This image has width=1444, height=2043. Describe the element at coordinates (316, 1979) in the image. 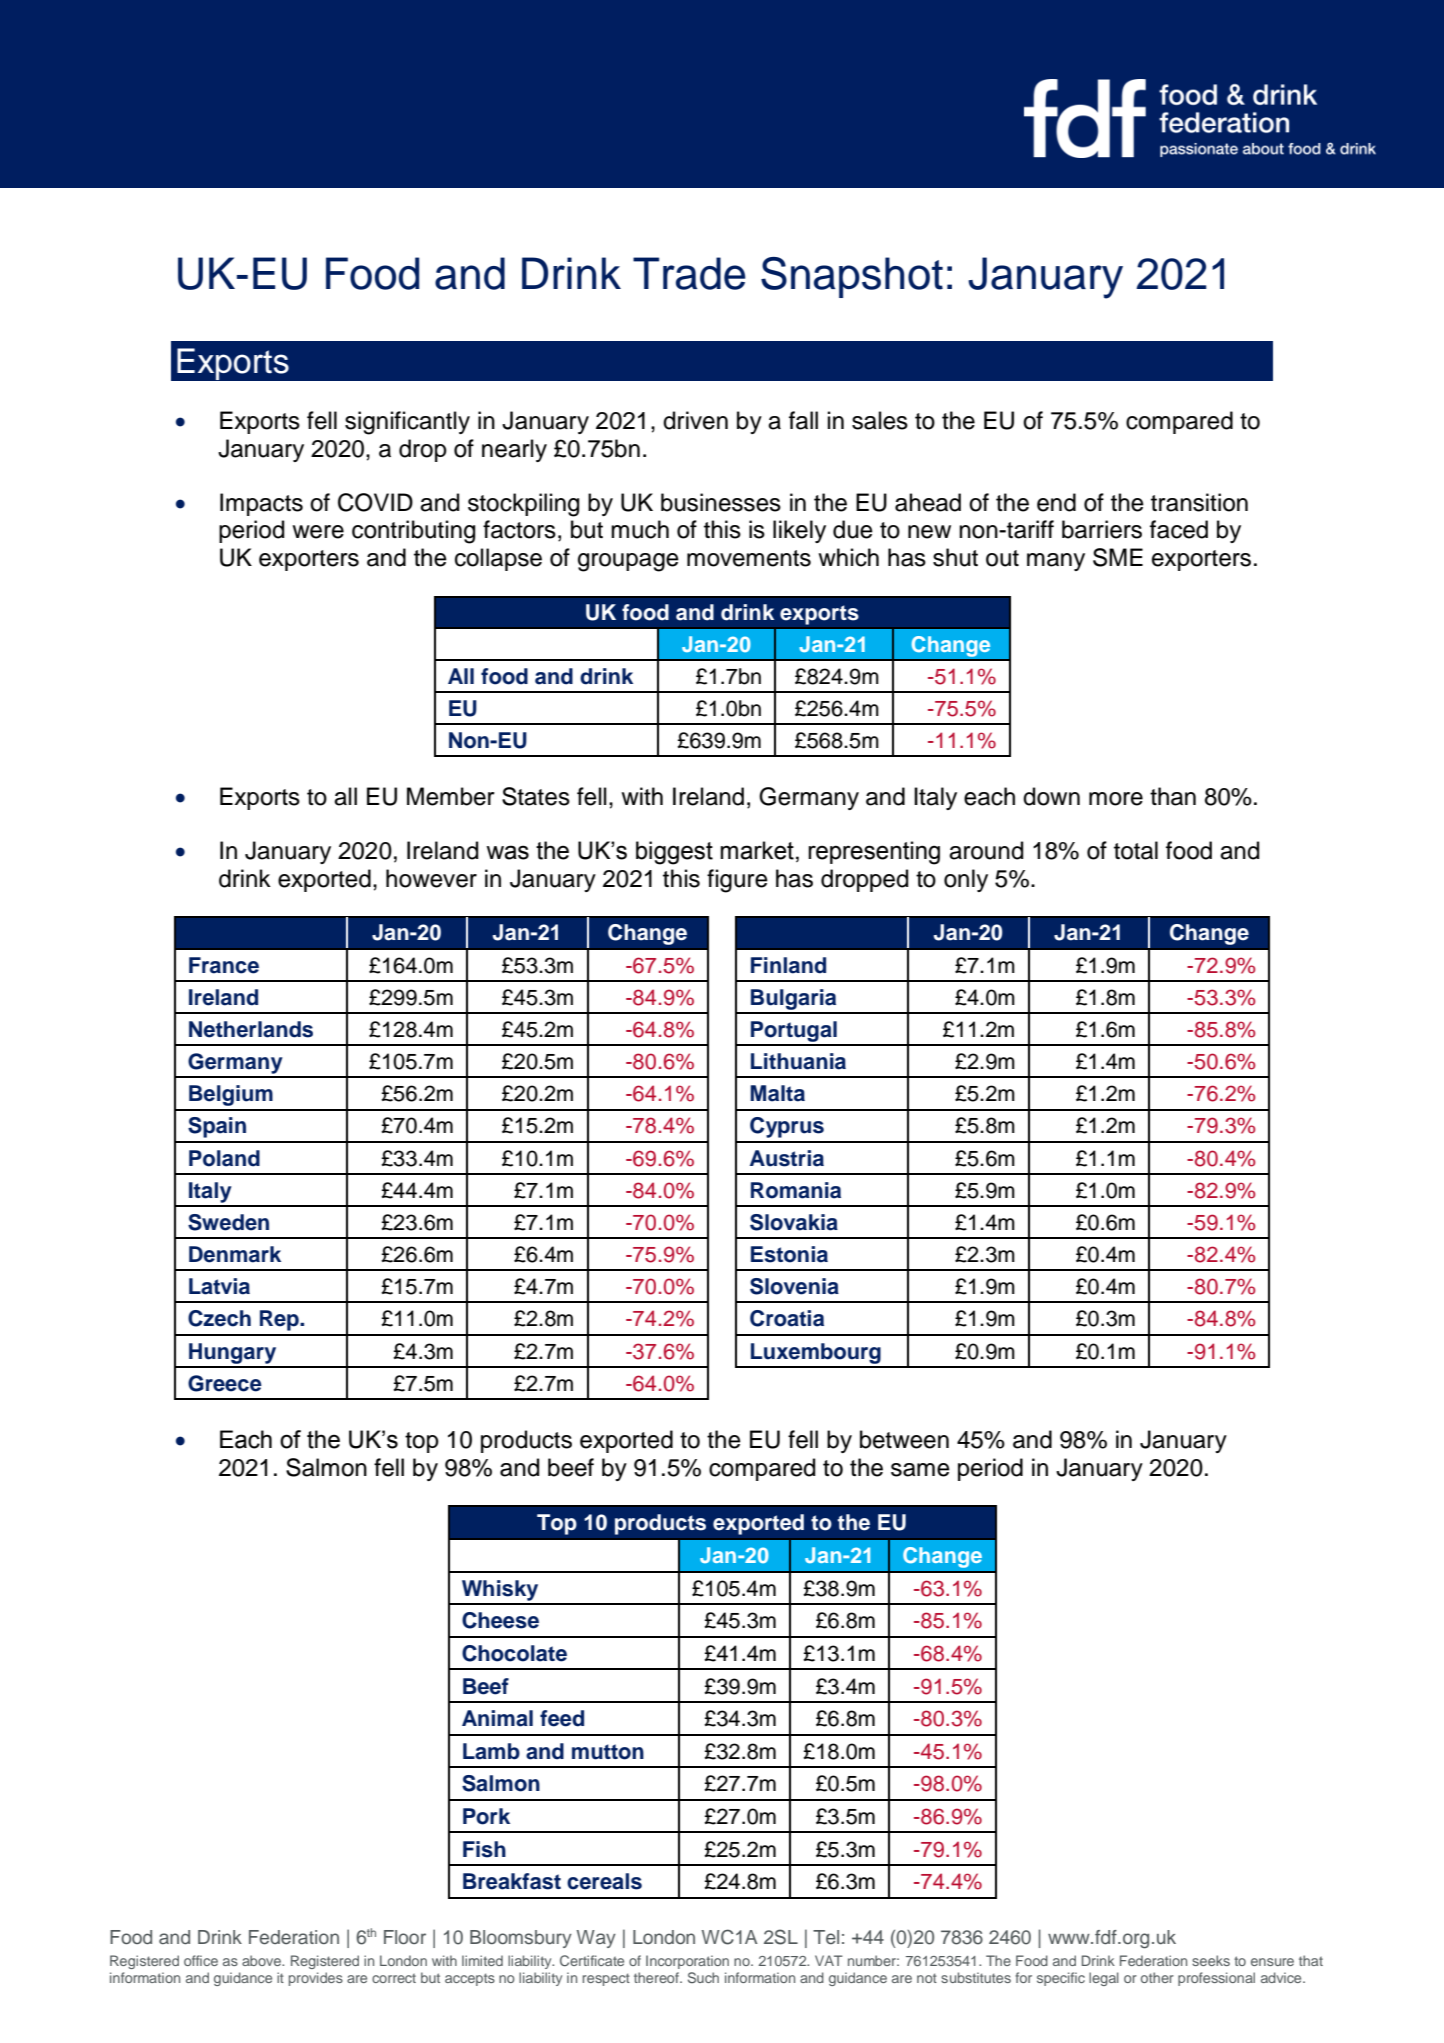

I see `provides` at that location.
